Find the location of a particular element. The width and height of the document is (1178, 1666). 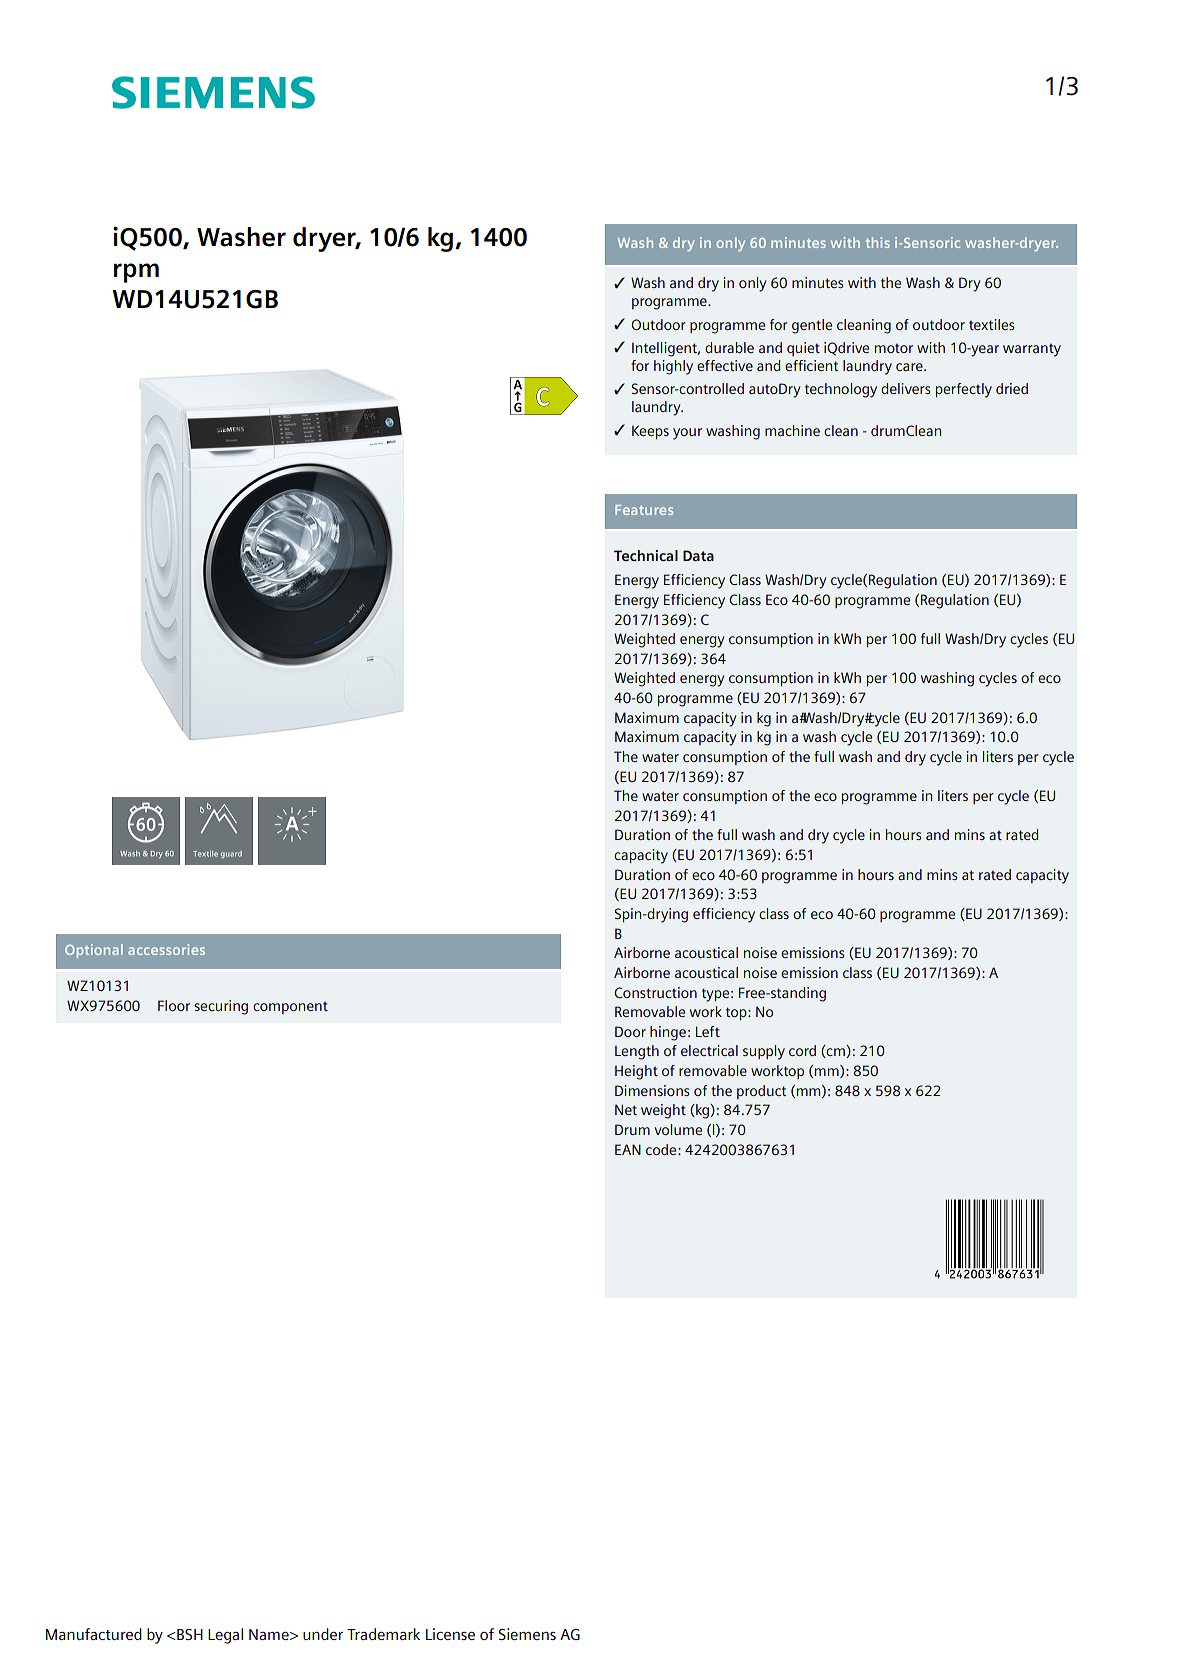

Technical is located at coordinates (646, 555).
